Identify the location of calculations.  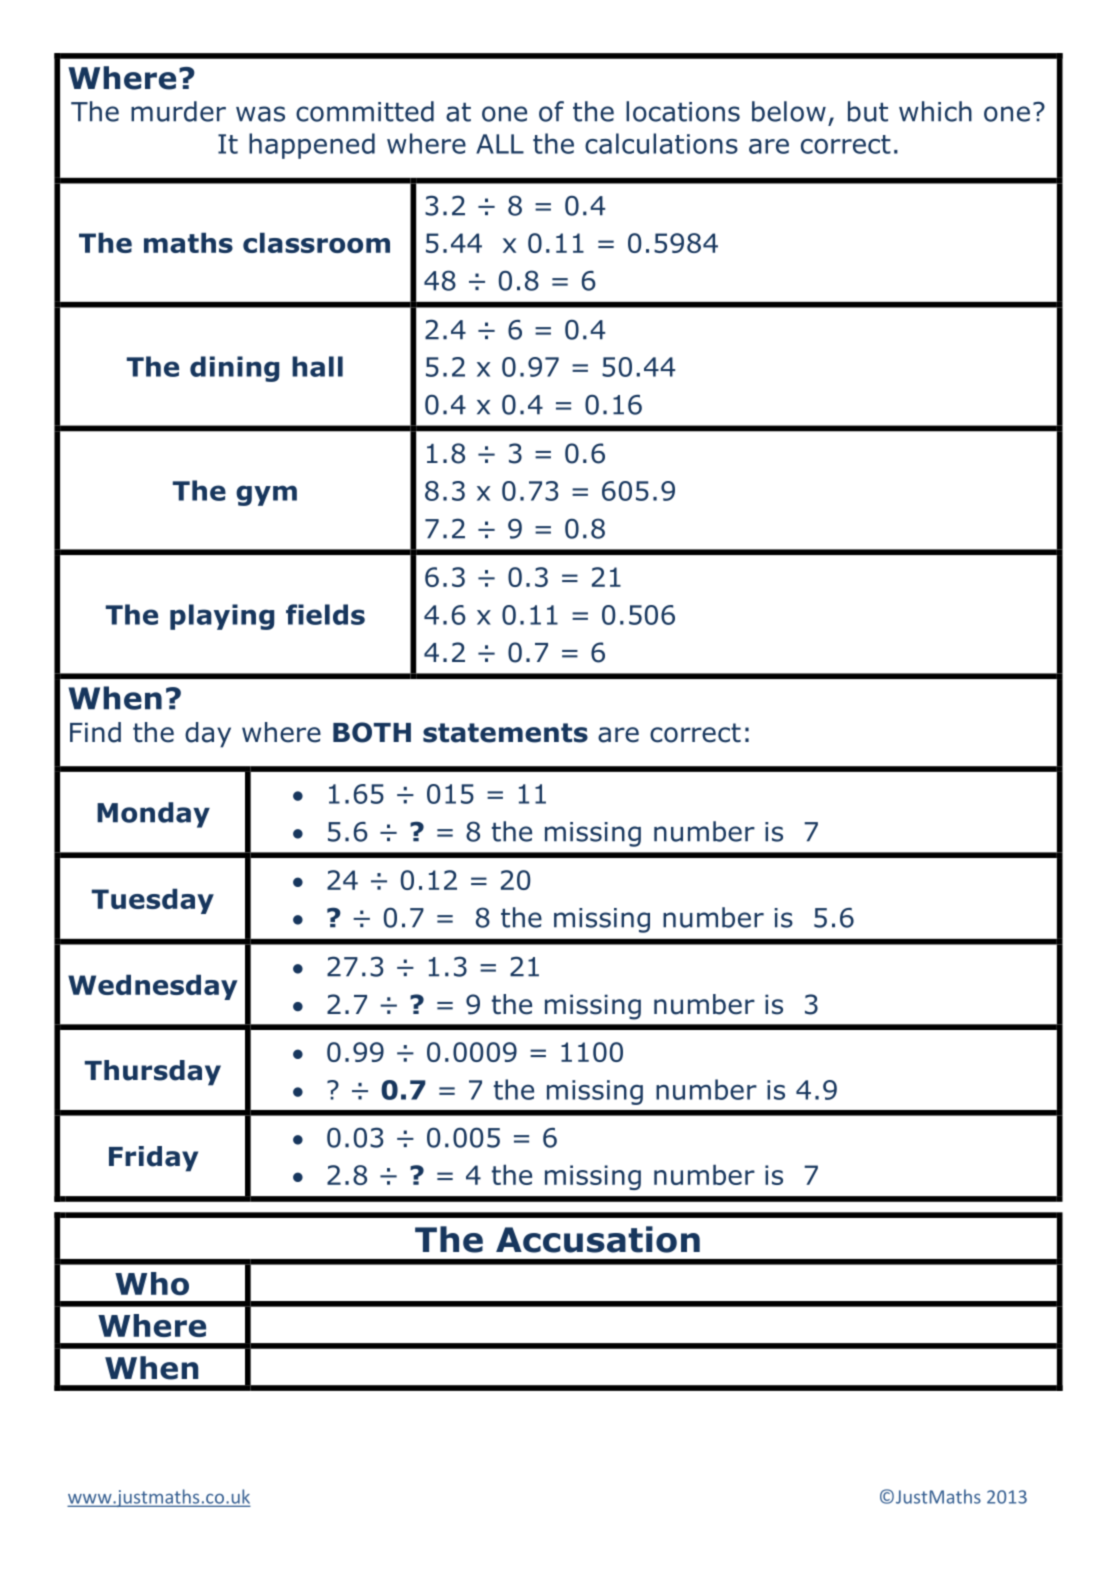
(661, 143).
